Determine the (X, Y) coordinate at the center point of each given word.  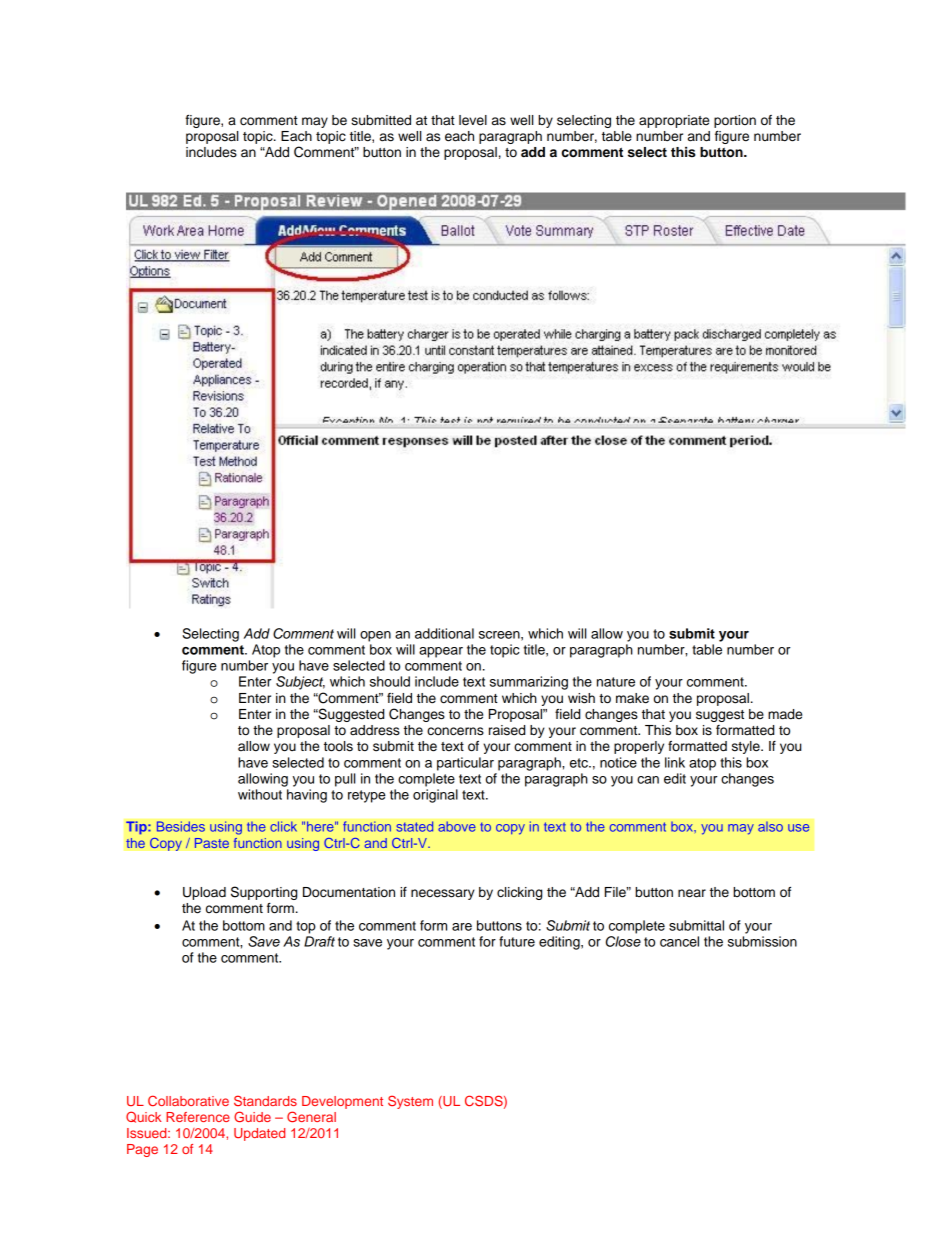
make (632, 698)
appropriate (674, 121)
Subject (300, 683)
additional (444, 633)
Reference (198, 1117)
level (473, 120)
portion (735, 121)
